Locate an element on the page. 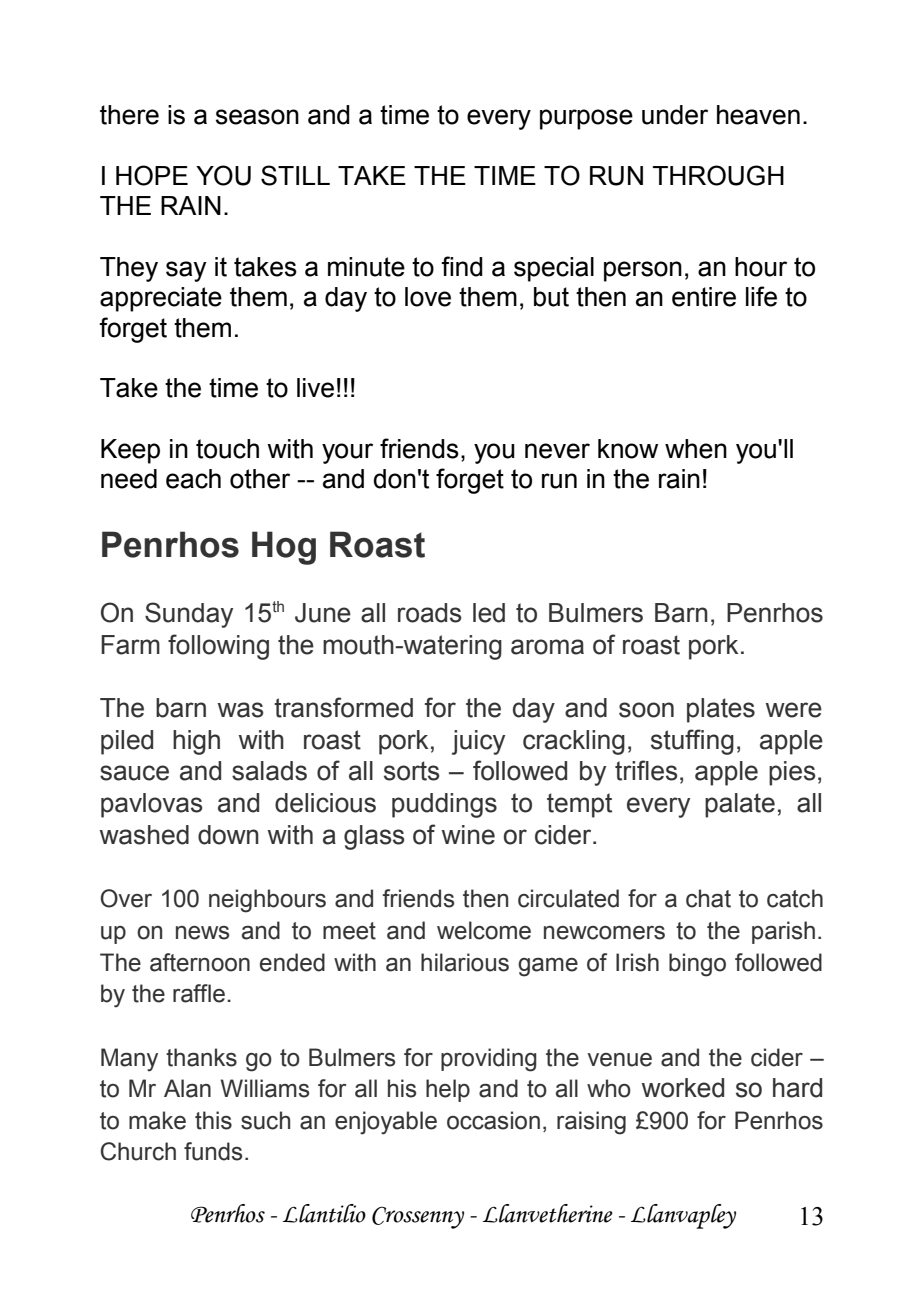 The height and width of the document is (1307, 924). this is located at coordinates (213, 1120).
